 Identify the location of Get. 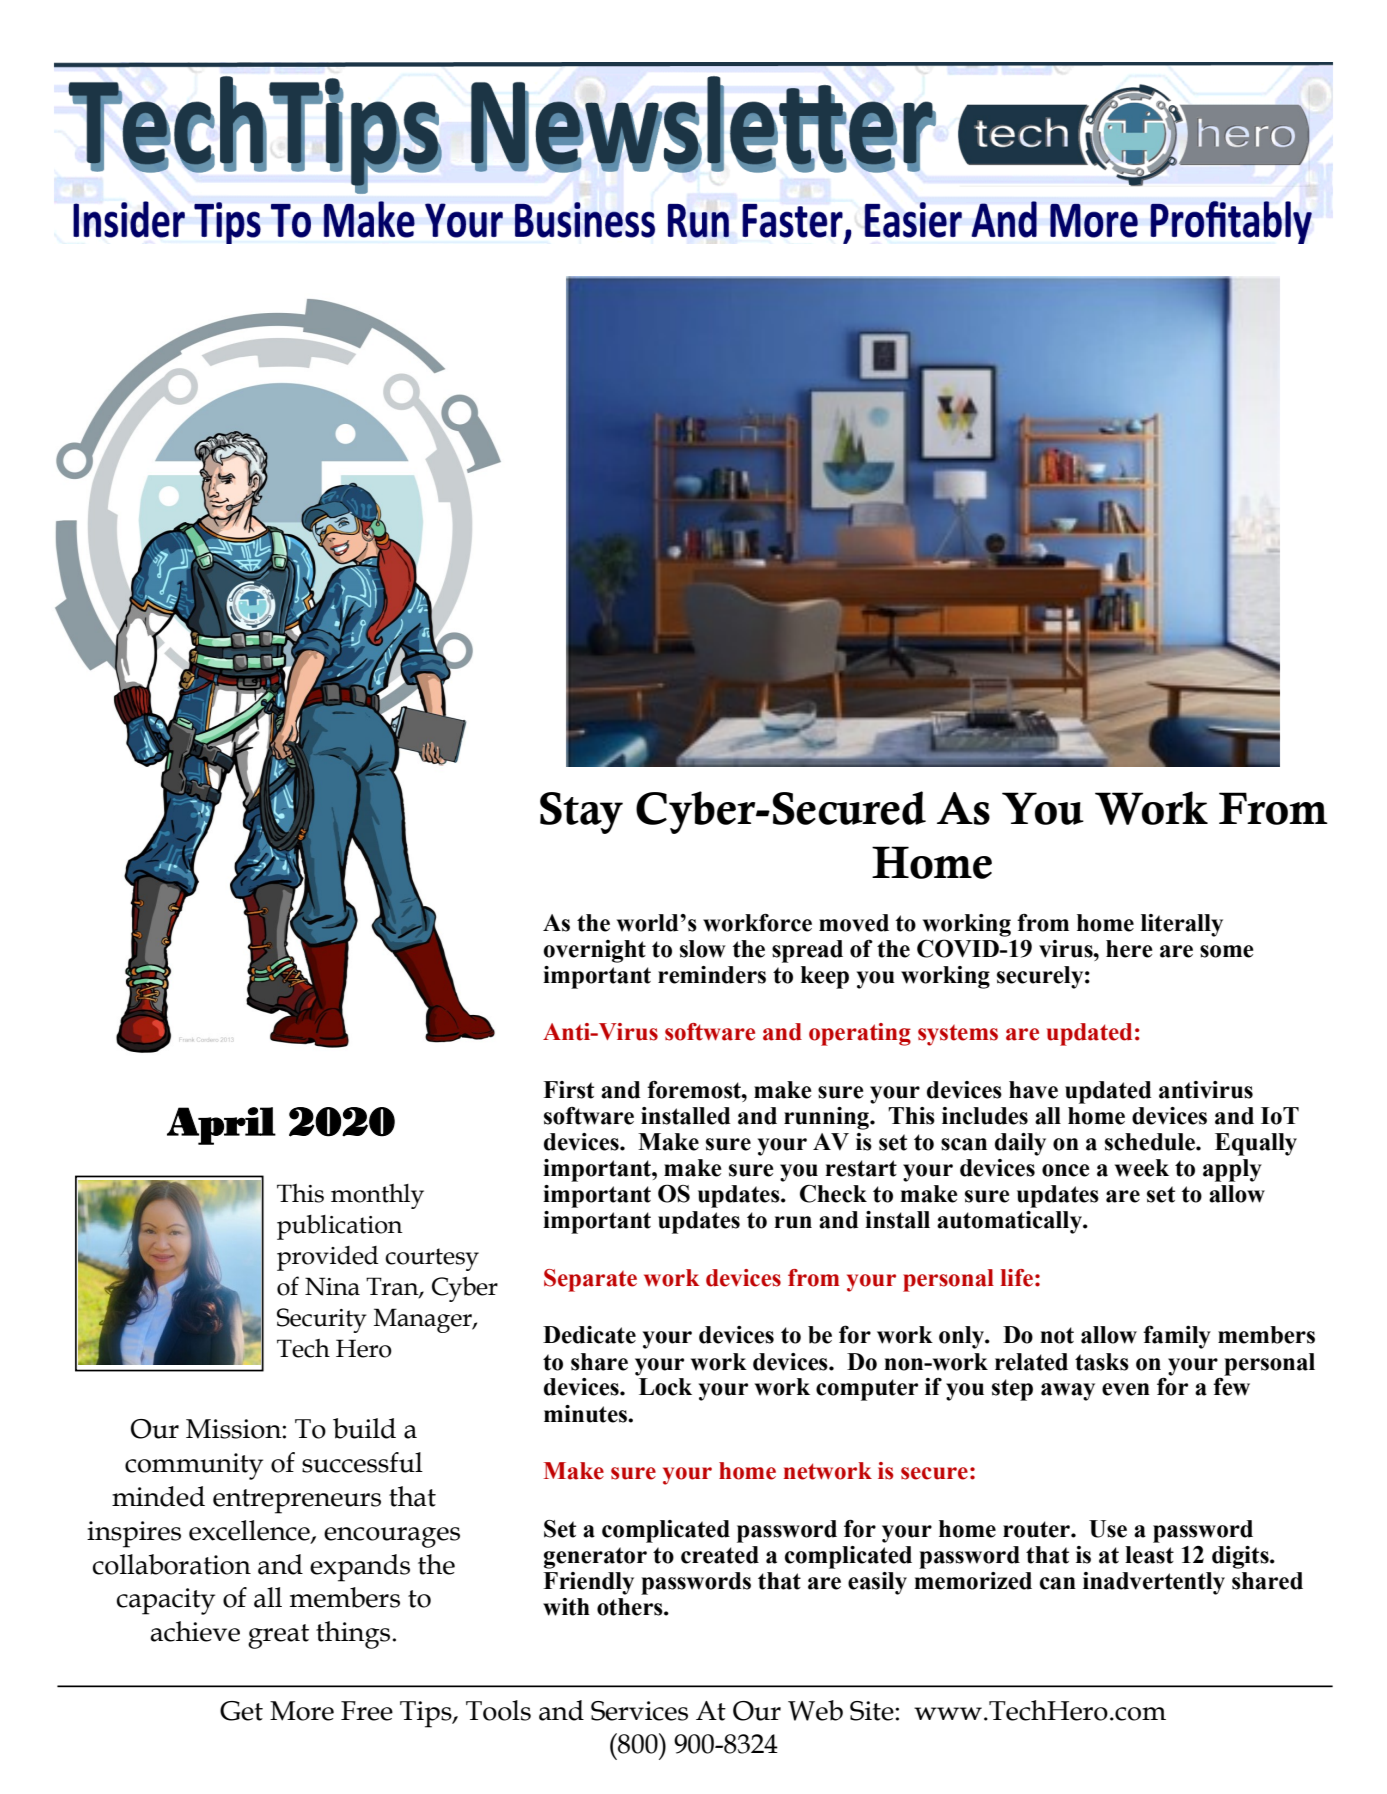
(241, 1711).
